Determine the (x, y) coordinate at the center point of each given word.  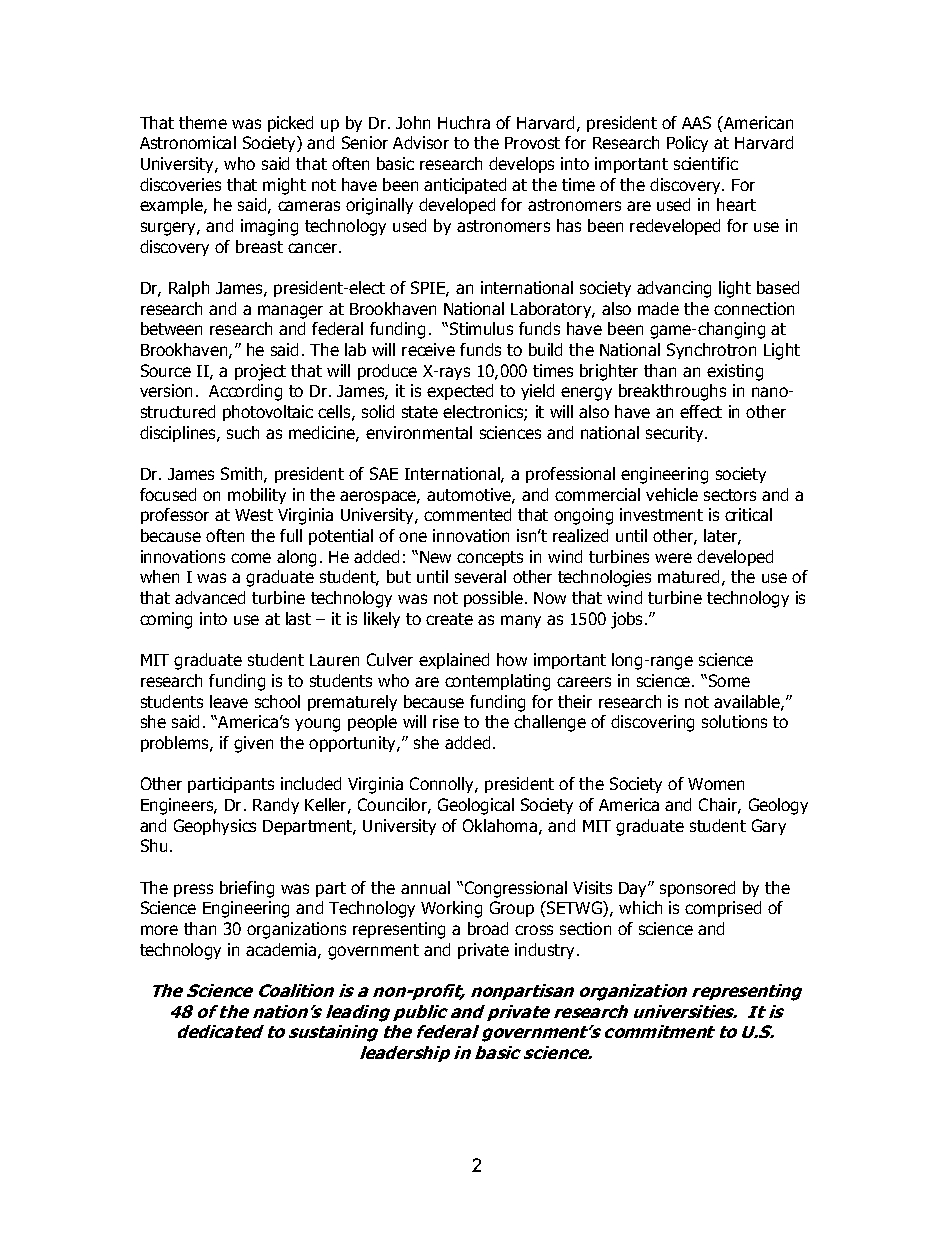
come (251, 558)
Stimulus (481, 328)
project (260, 372)
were (673, 558)
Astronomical (188, 142)
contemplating (497, 682)
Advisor (421, 142)
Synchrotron (711, 351)
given (253, 744)
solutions (734, 721)
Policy (687, 144)
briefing (247, 889)
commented (467, 514)
